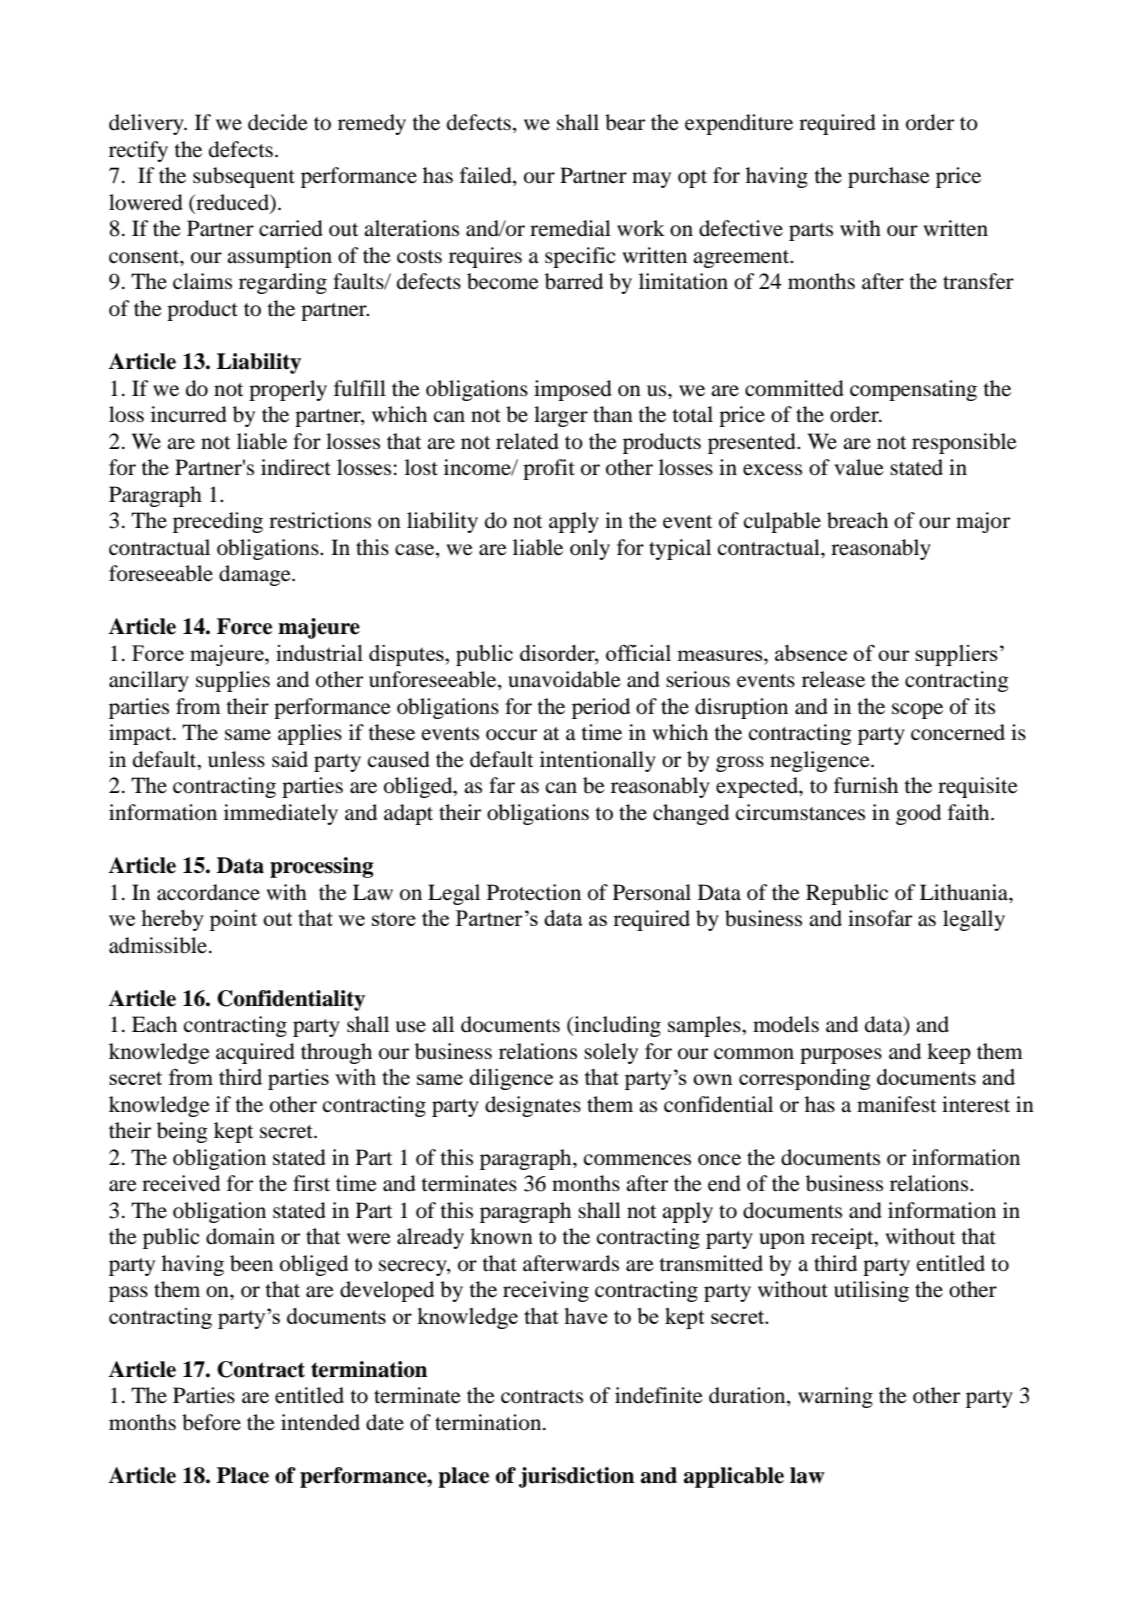 The height and width of the page is (1618, 1144). I want to click on absence, so click(811, 653).
